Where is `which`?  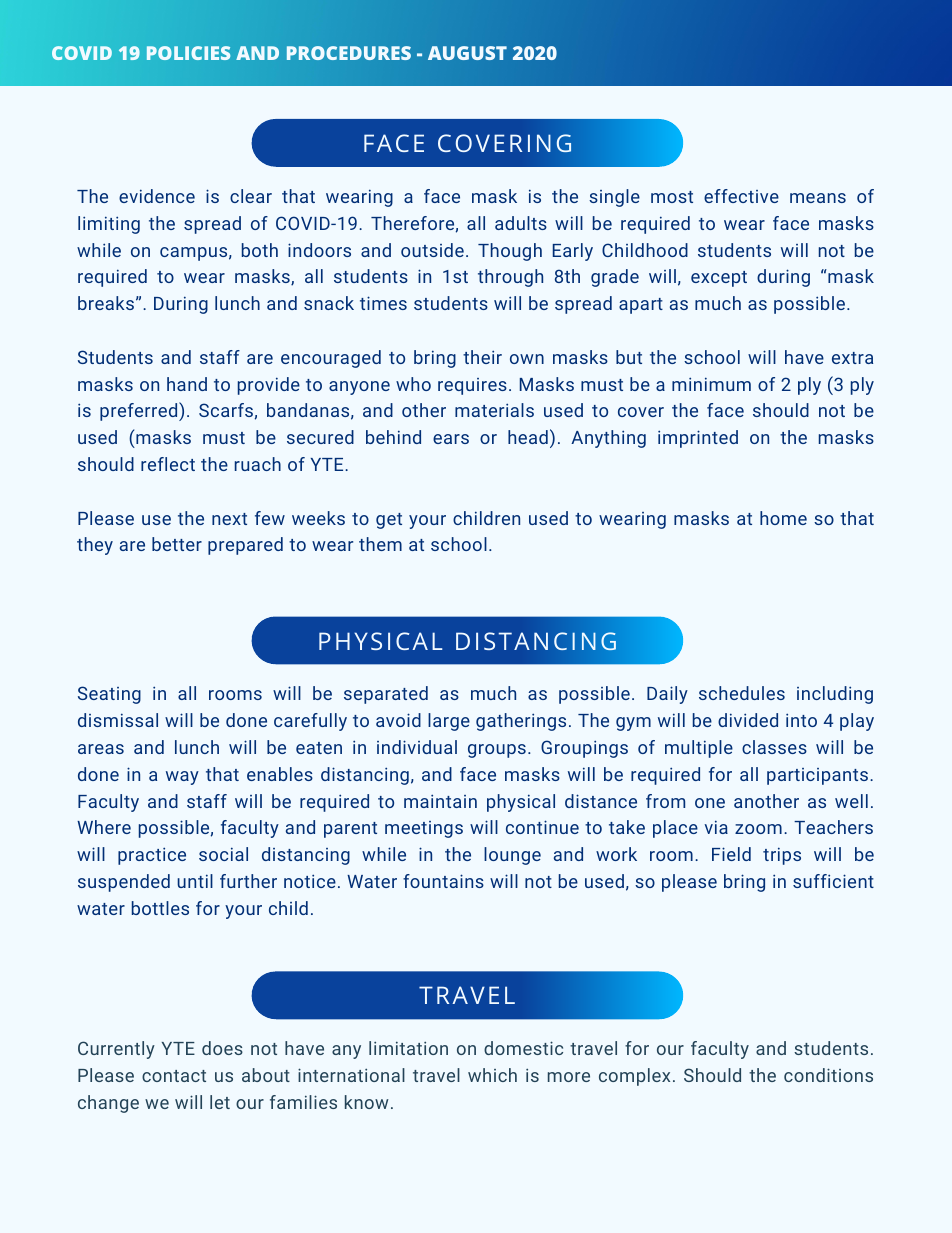
which is located at coordinates (492, 1075).
